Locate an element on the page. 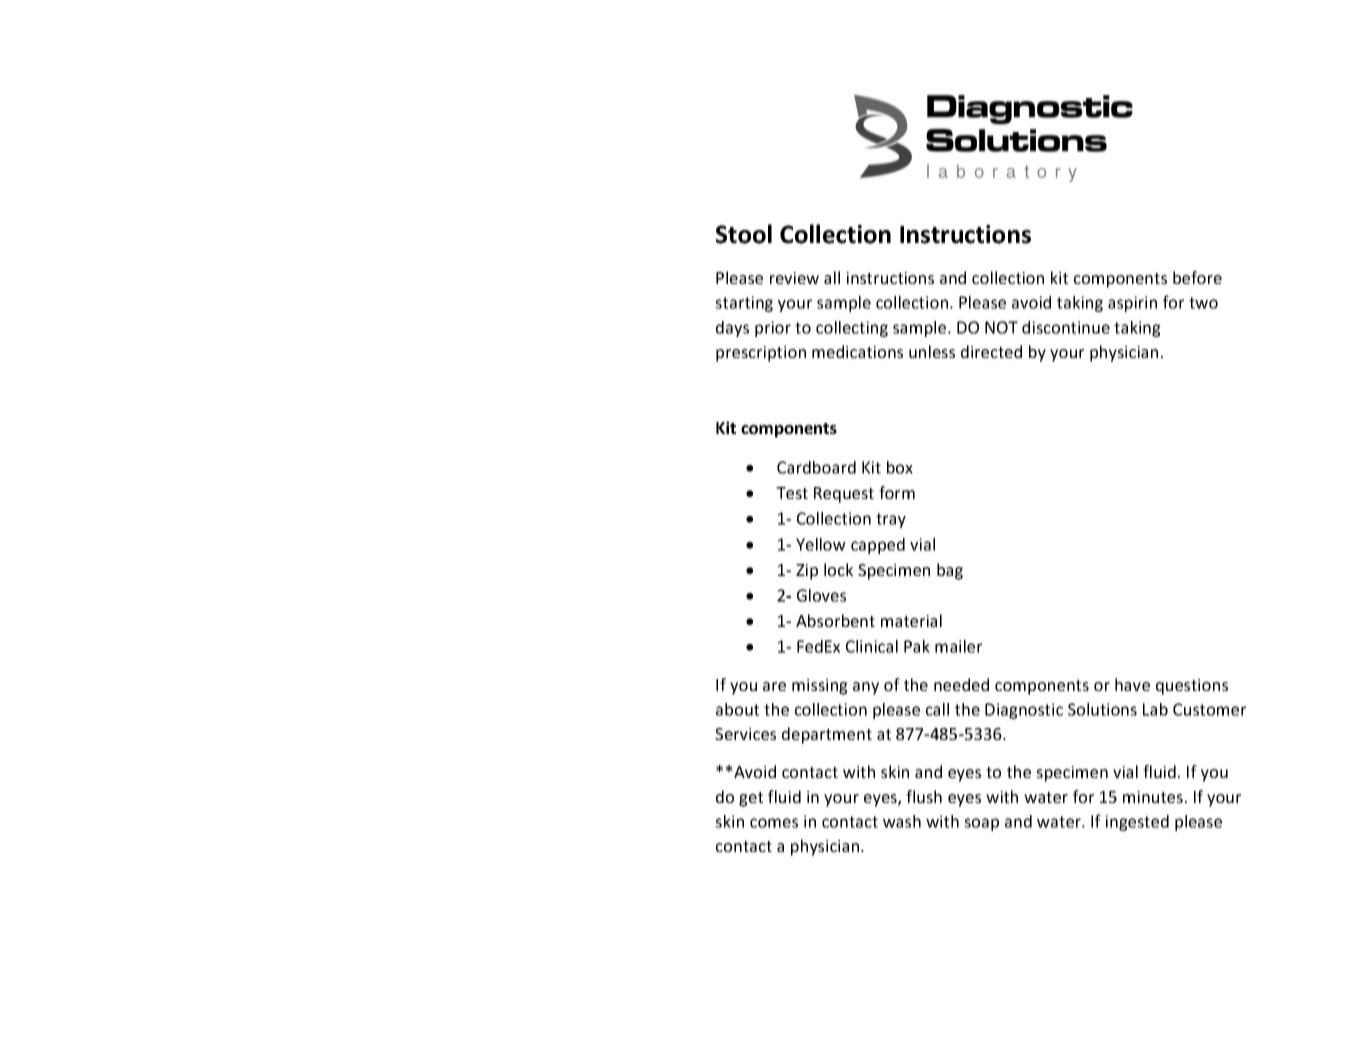  box is located at coordinates (900, 467).
